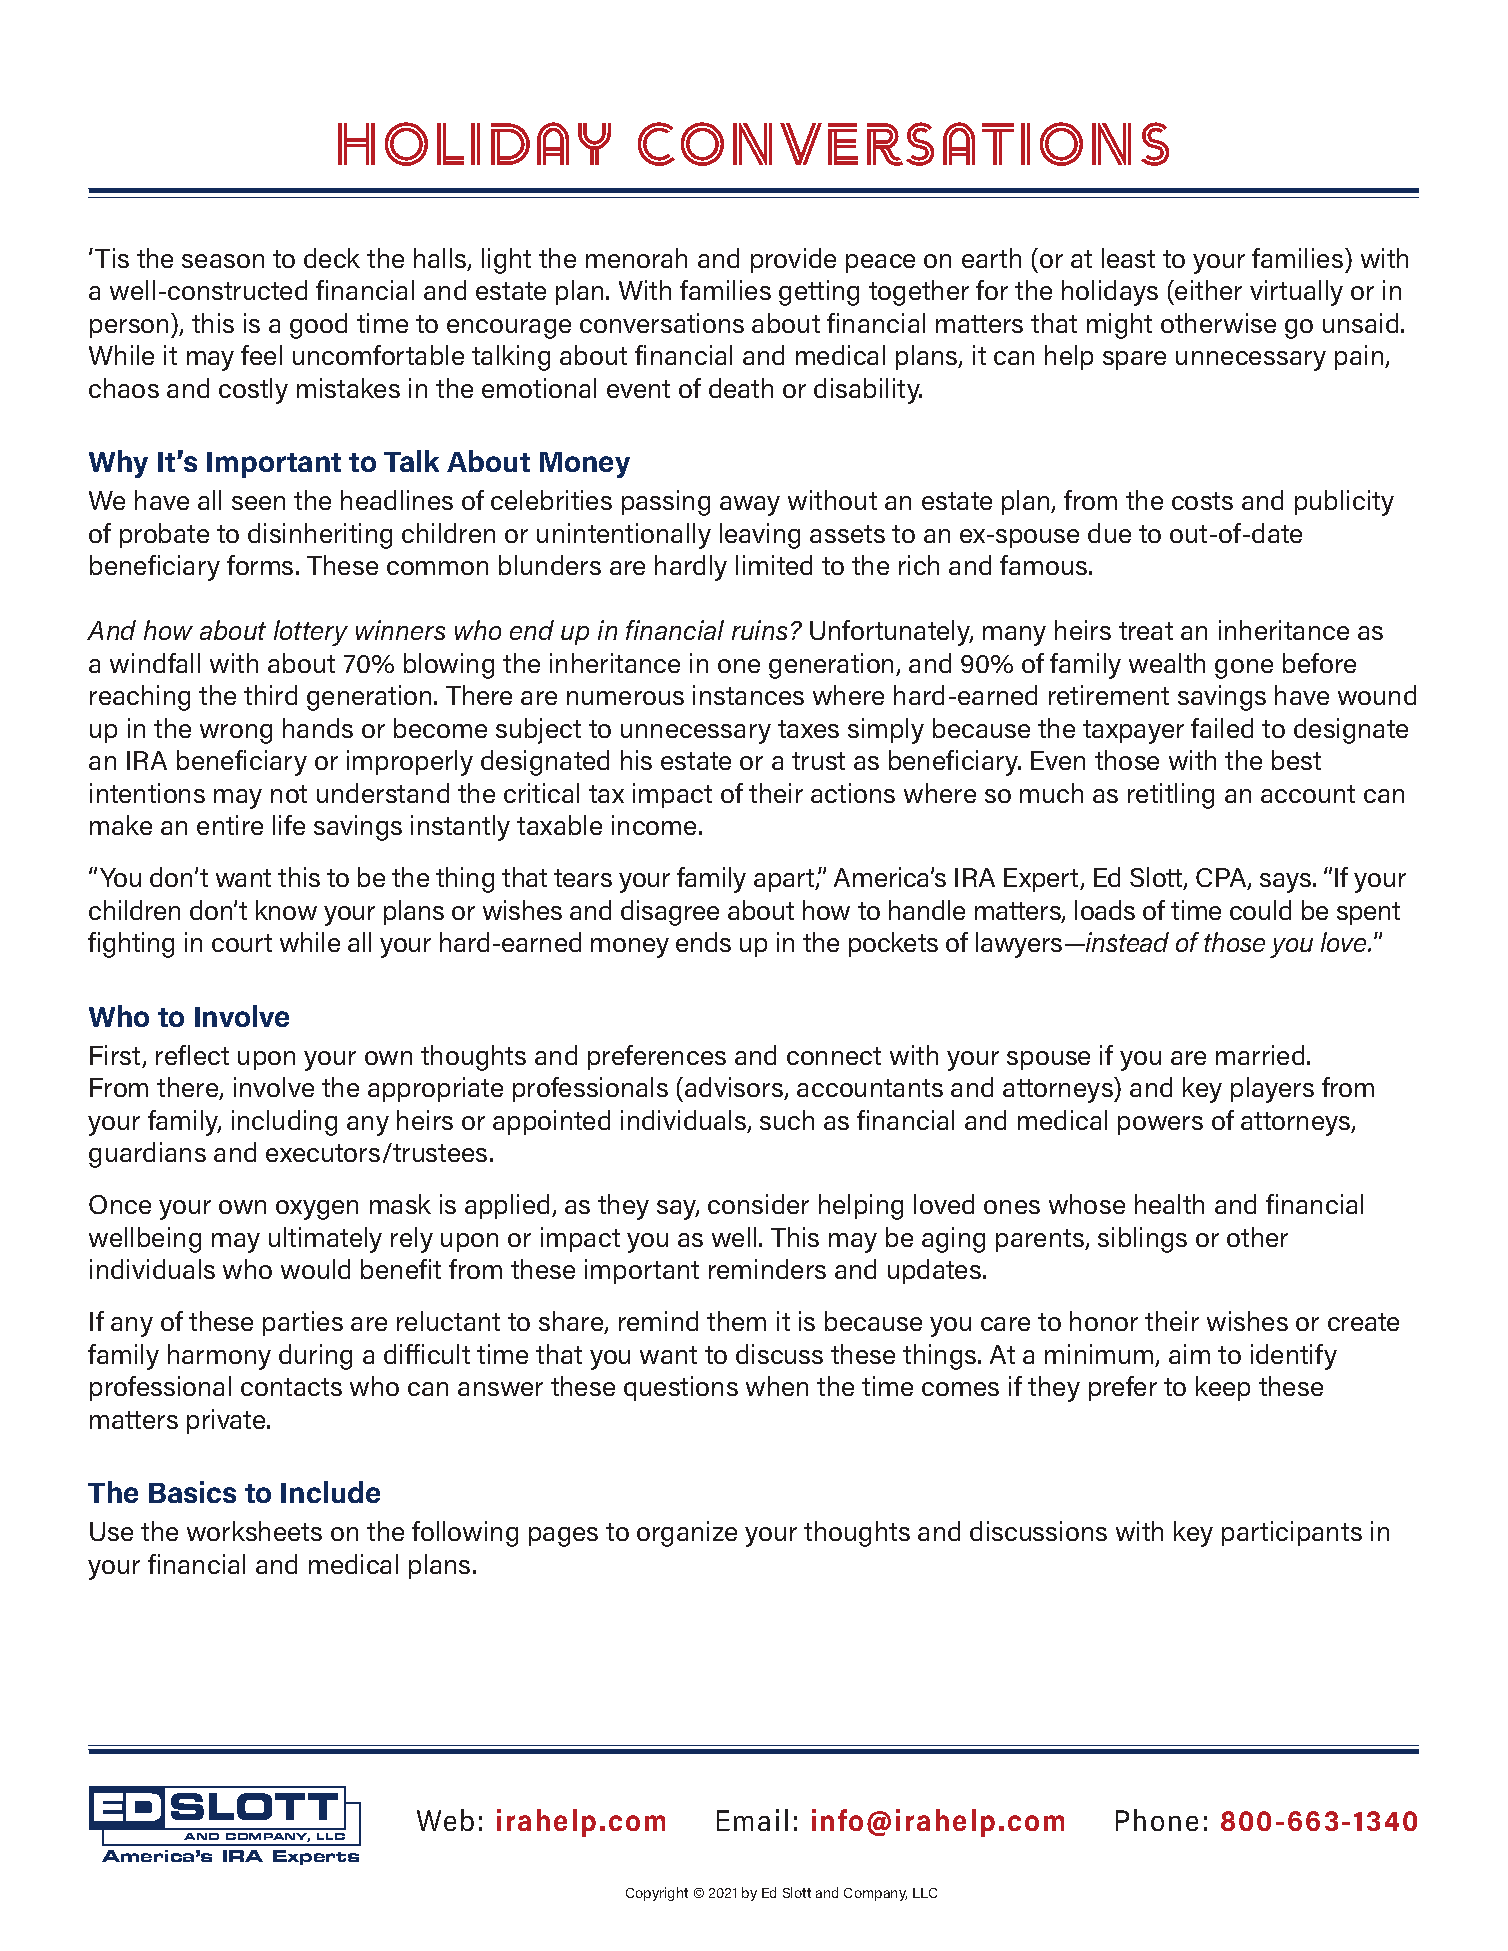 The width and height of the screenshot is (1508, 1951). I want to click on Web, so click(445, 1820).
